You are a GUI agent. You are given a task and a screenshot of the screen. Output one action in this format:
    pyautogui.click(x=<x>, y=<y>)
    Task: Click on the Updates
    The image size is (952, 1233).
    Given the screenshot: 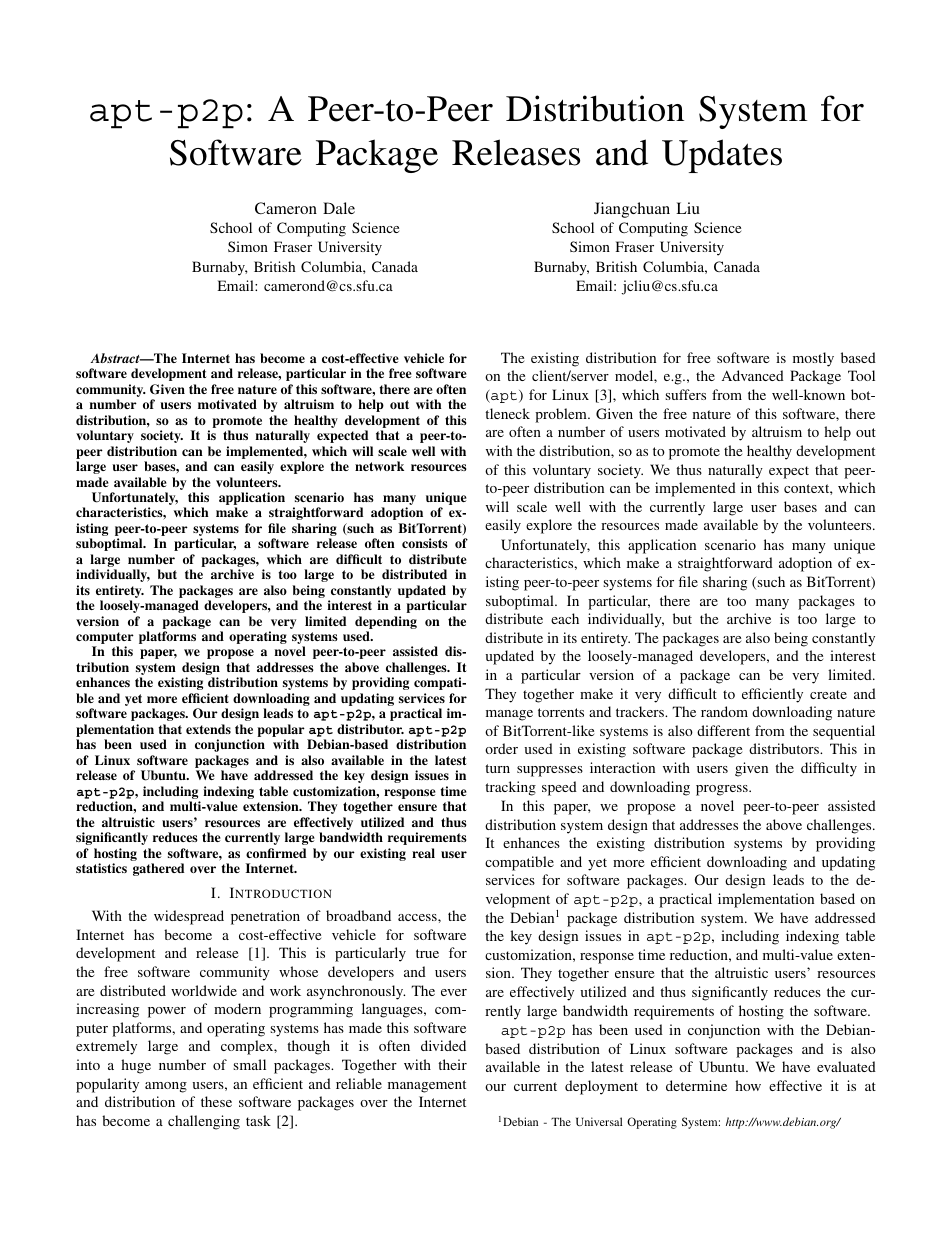 What is the action you would take?
    pyautogui.click(x=722, y=156)
